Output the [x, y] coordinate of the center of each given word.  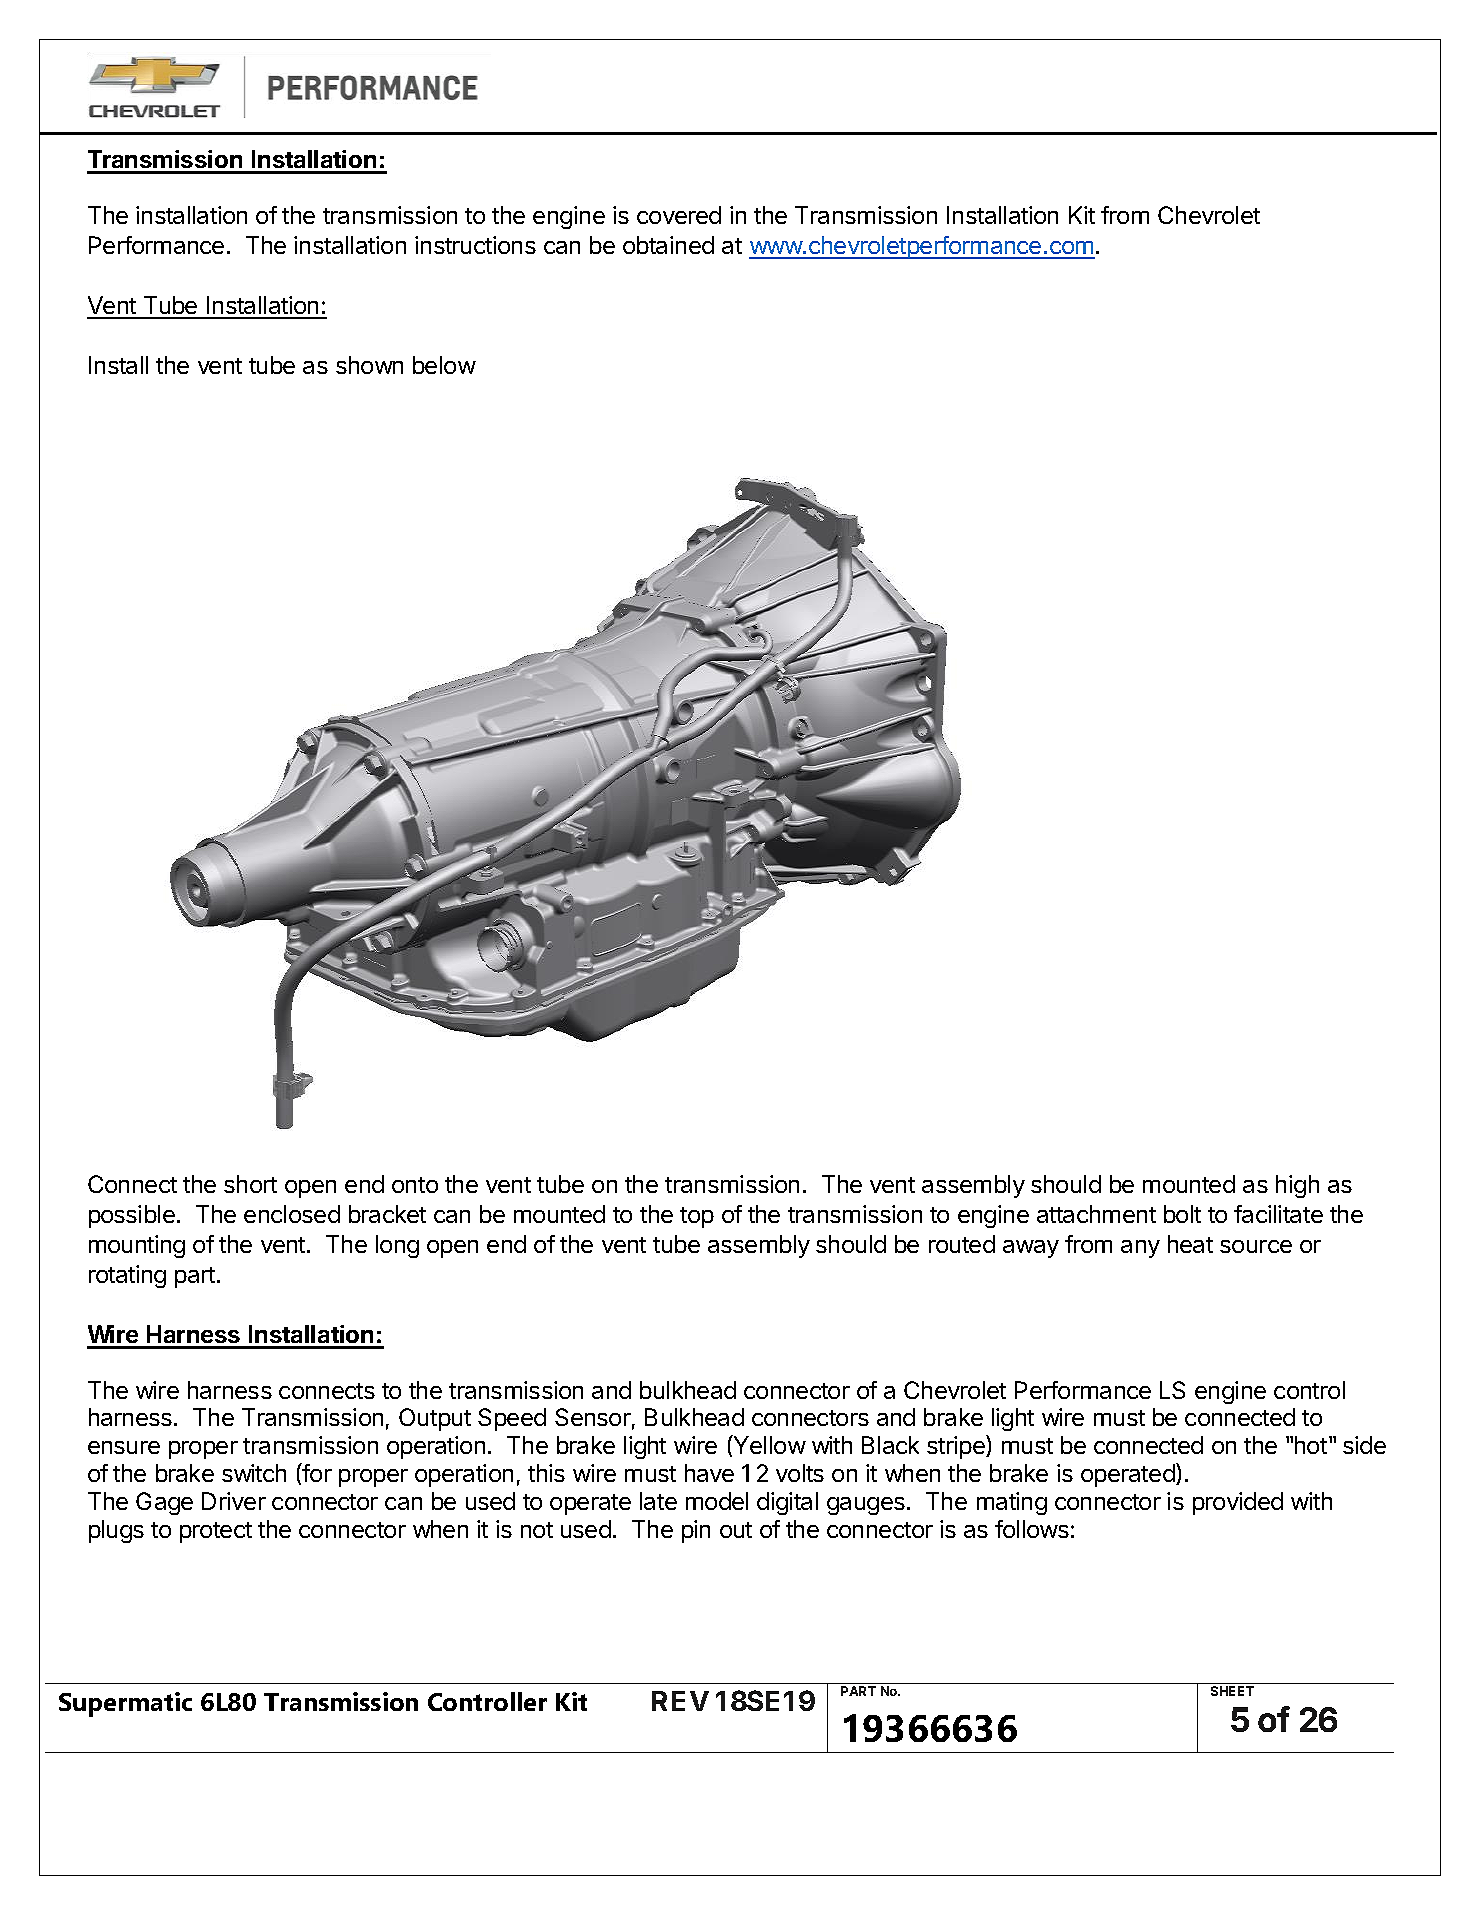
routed [962, 1244]
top [697, 1217]
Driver [234, 1501]
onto [415, 1185]
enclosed [292, 1214]
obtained [668, 245]
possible [132, 1216]
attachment [1096, 1214]
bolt [1182, 1214]
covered [679, 215]
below [444, 365]
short [250, 1184]
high [1297, 1186]
